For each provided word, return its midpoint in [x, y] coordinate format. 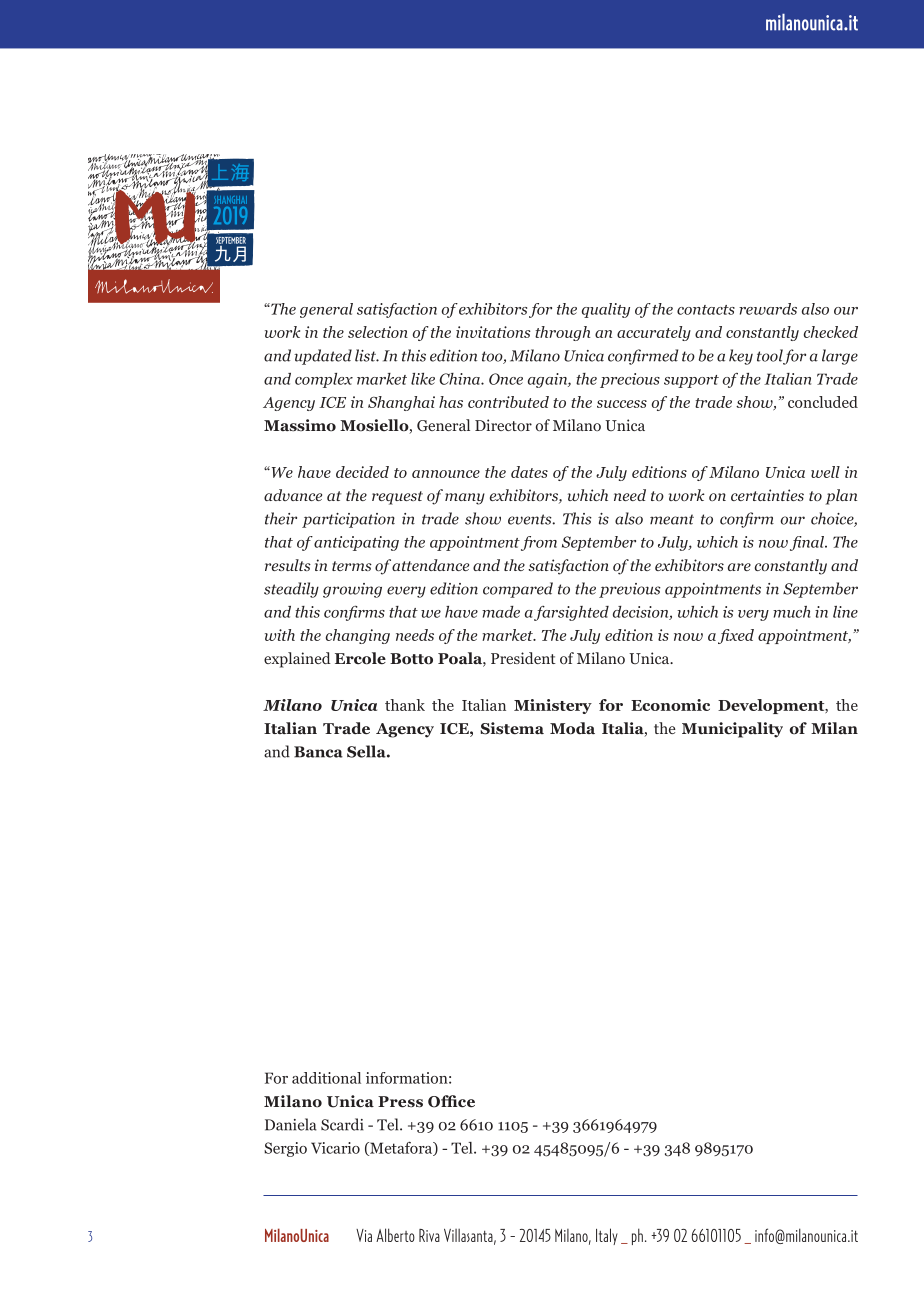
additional [326, 1078]
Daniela [291, 1124]
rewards [768, 309]
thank [405, 705]
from [539, 543]
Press [400, 1102]
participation [348, 520]
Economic [670, 705]
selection [378, 332]
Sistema [512, 728]
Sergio [285, 1149]
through [562, 333]
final [808, 543]
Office [451, 1101]
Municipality [732, 730]
